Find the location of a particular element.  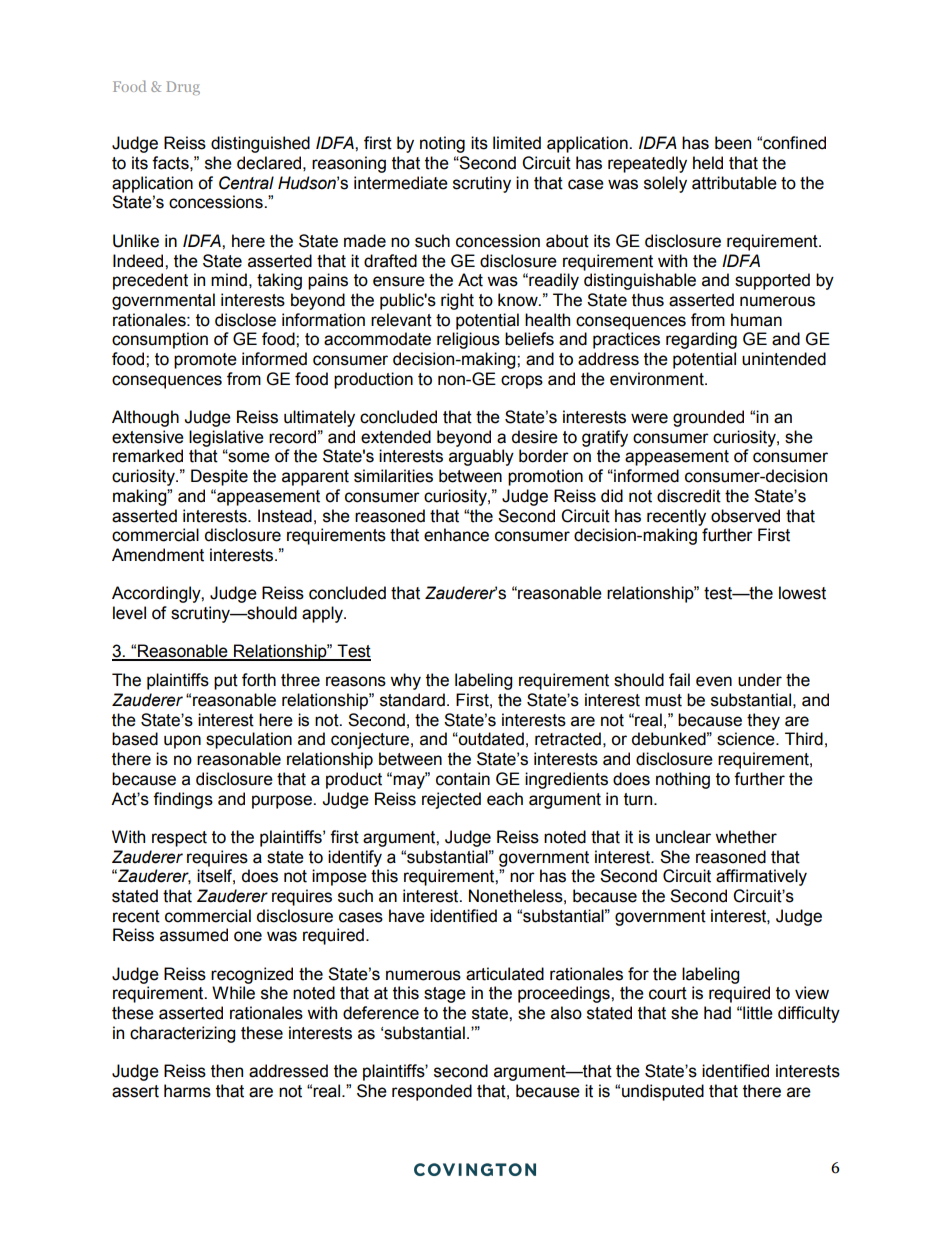

lowest is located at coordinates (802, 593).
